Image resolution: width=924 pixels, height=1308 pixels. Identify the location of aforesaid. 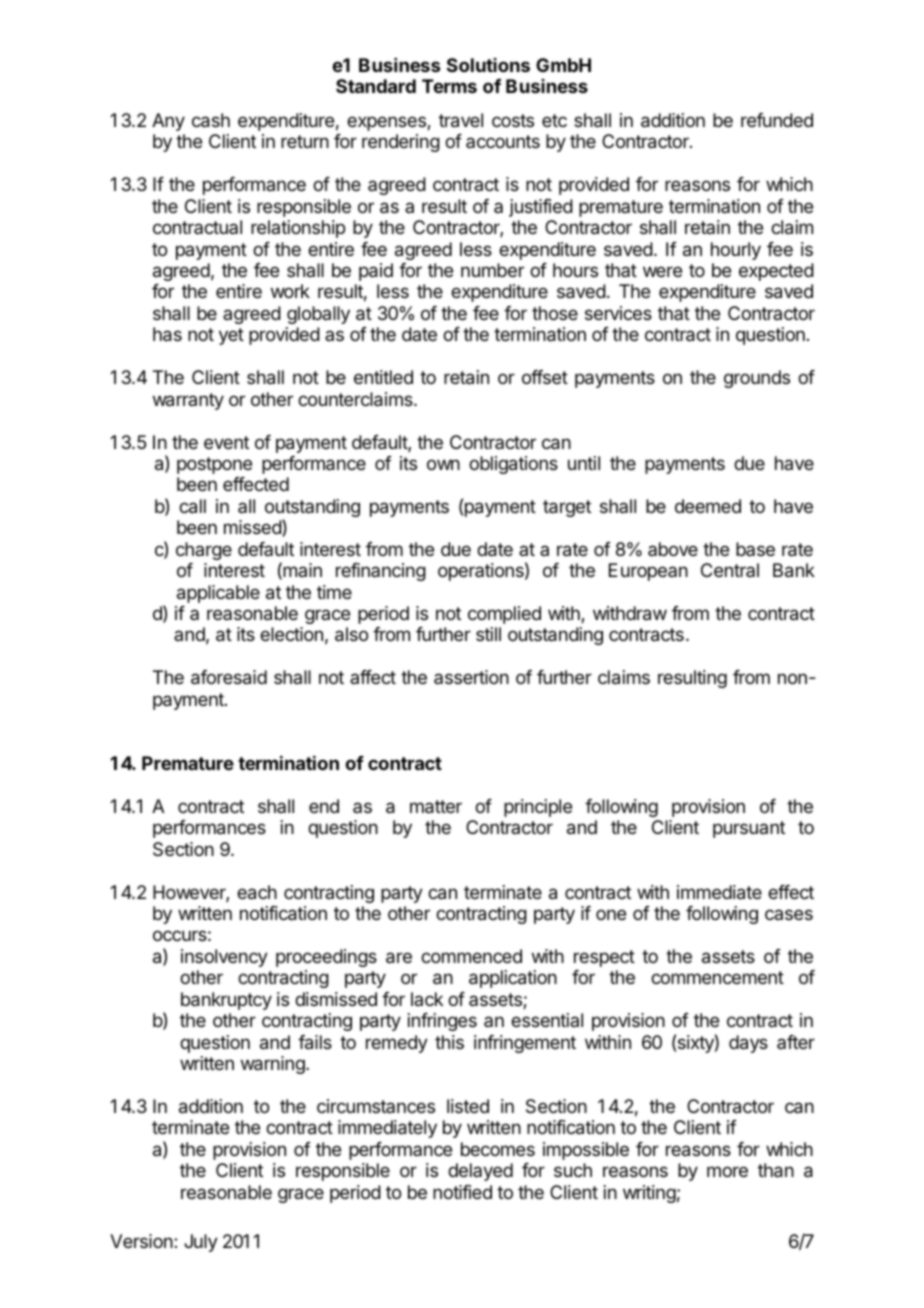
(229, 677).
